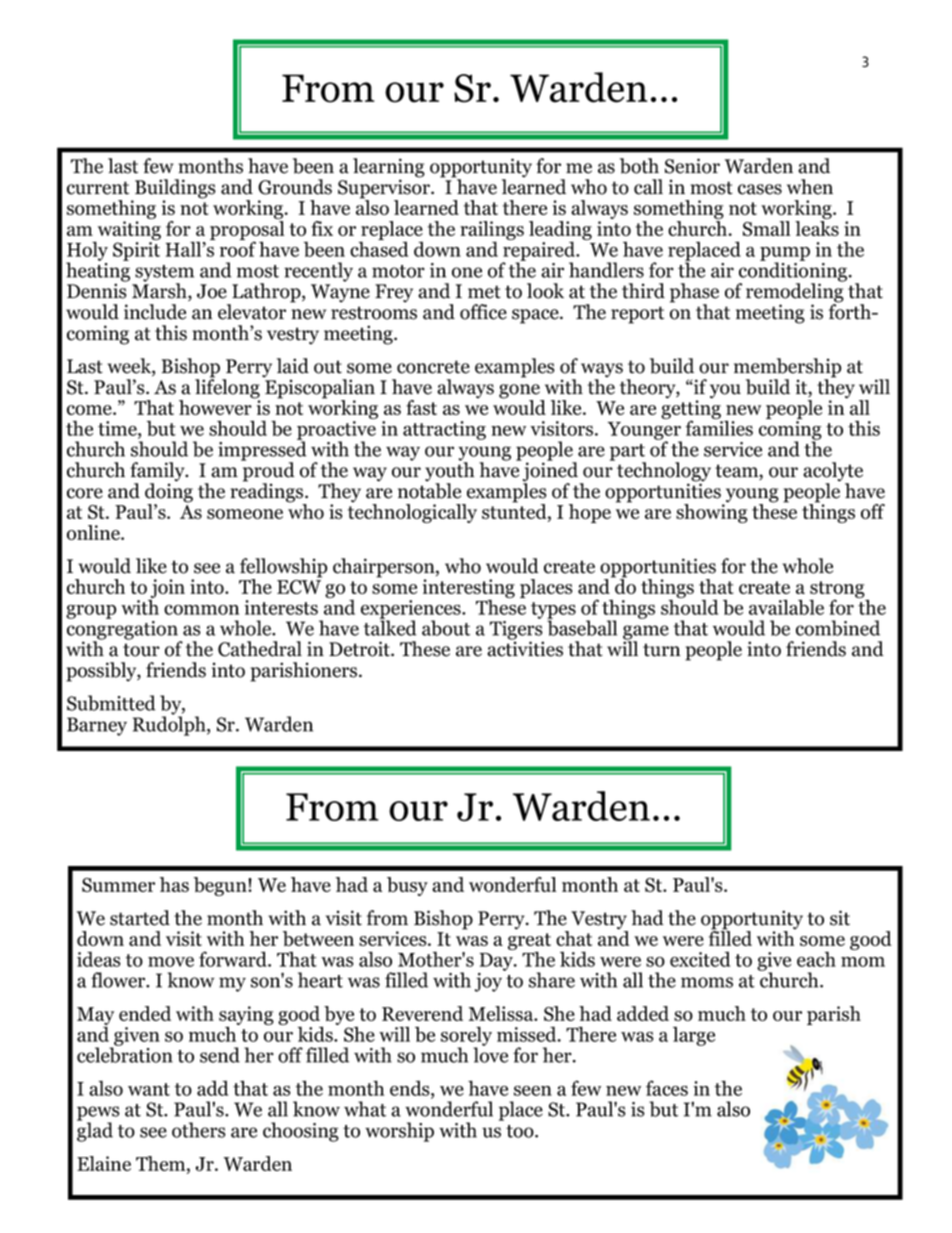 This image has height=1233, width=952. What do you see at coordinates (492, 231) in the image?
I see `railings` at bounding box center [492, 231].
